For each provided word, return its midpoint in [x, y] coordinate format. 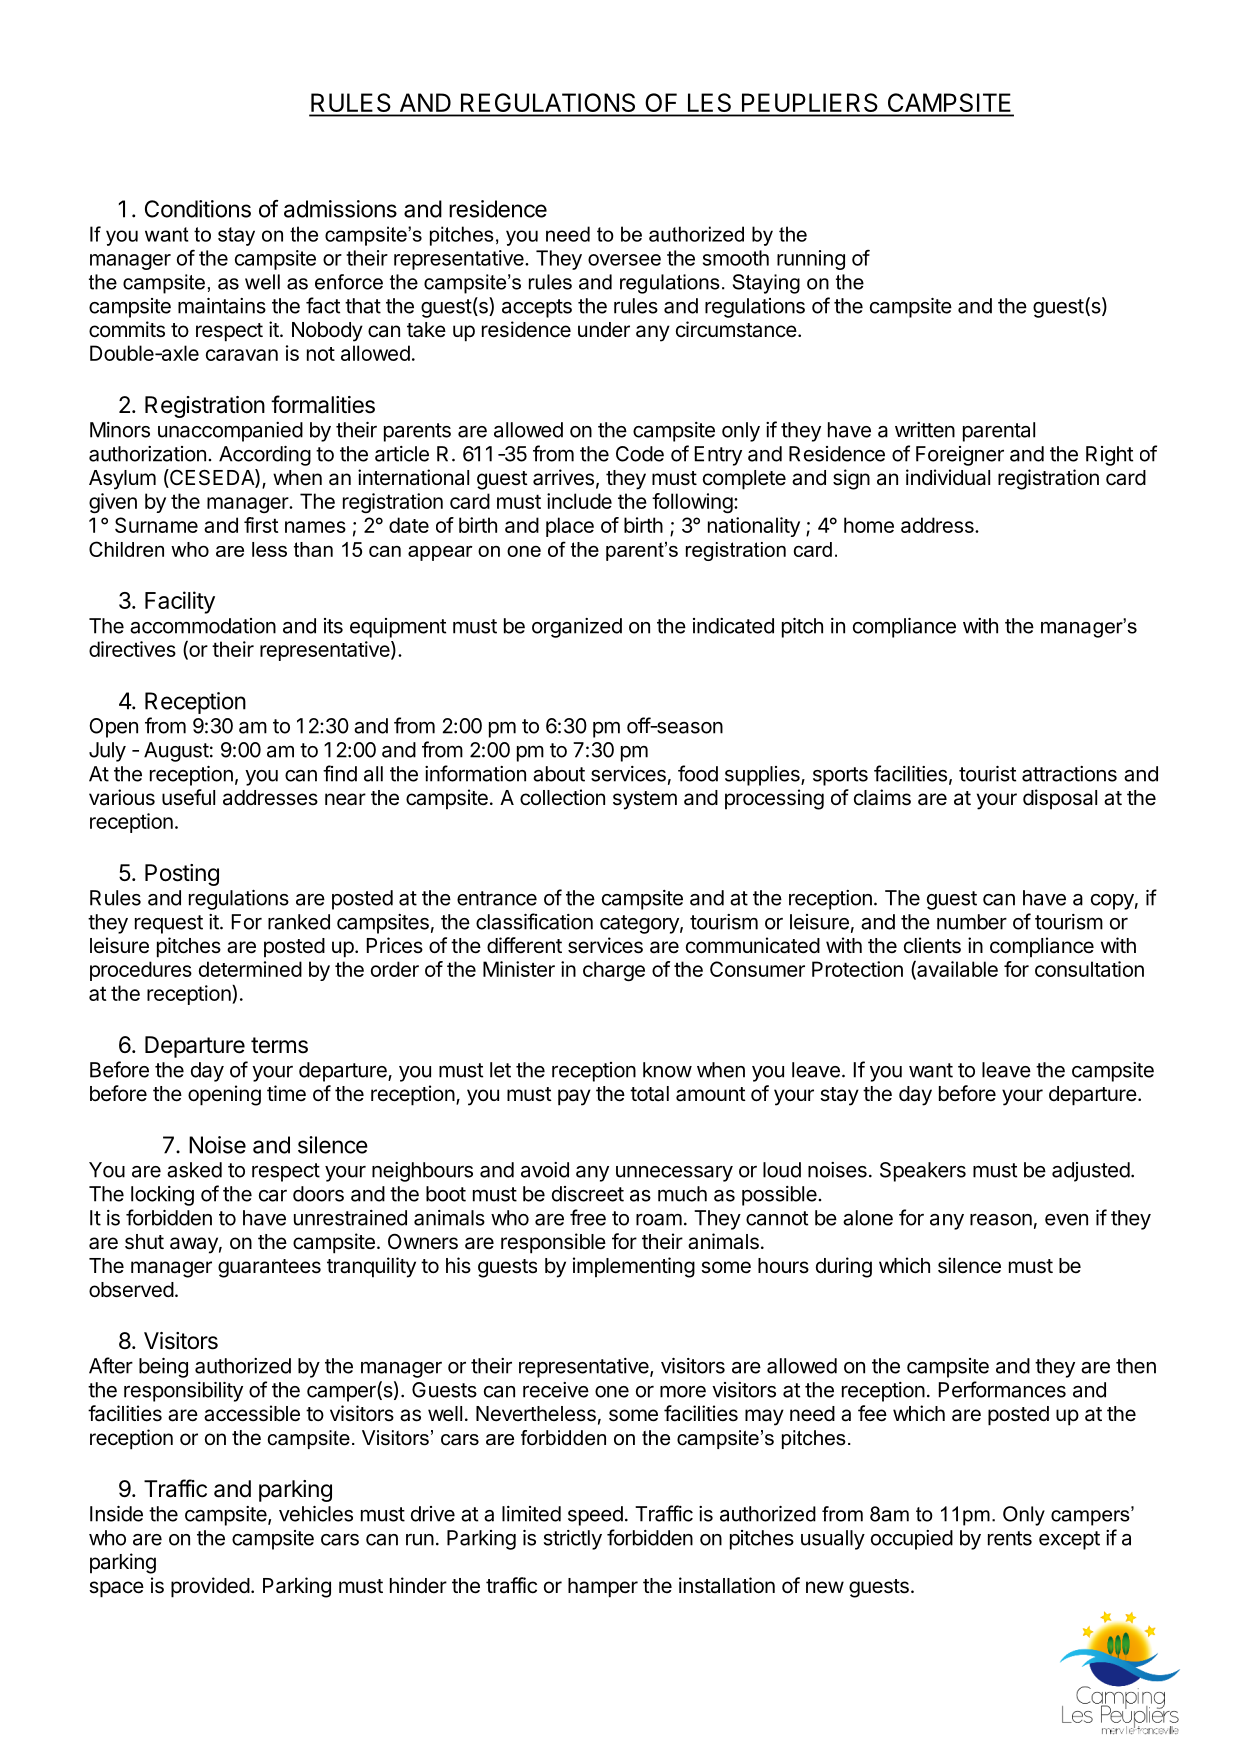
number [972, 922]
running [811, 260]
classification [534, 921]
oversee [624, 260]
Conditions [198, 209]
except [1069, 1540]
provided [210, 1587]
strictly [573, 1540]
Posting [182, 875]
